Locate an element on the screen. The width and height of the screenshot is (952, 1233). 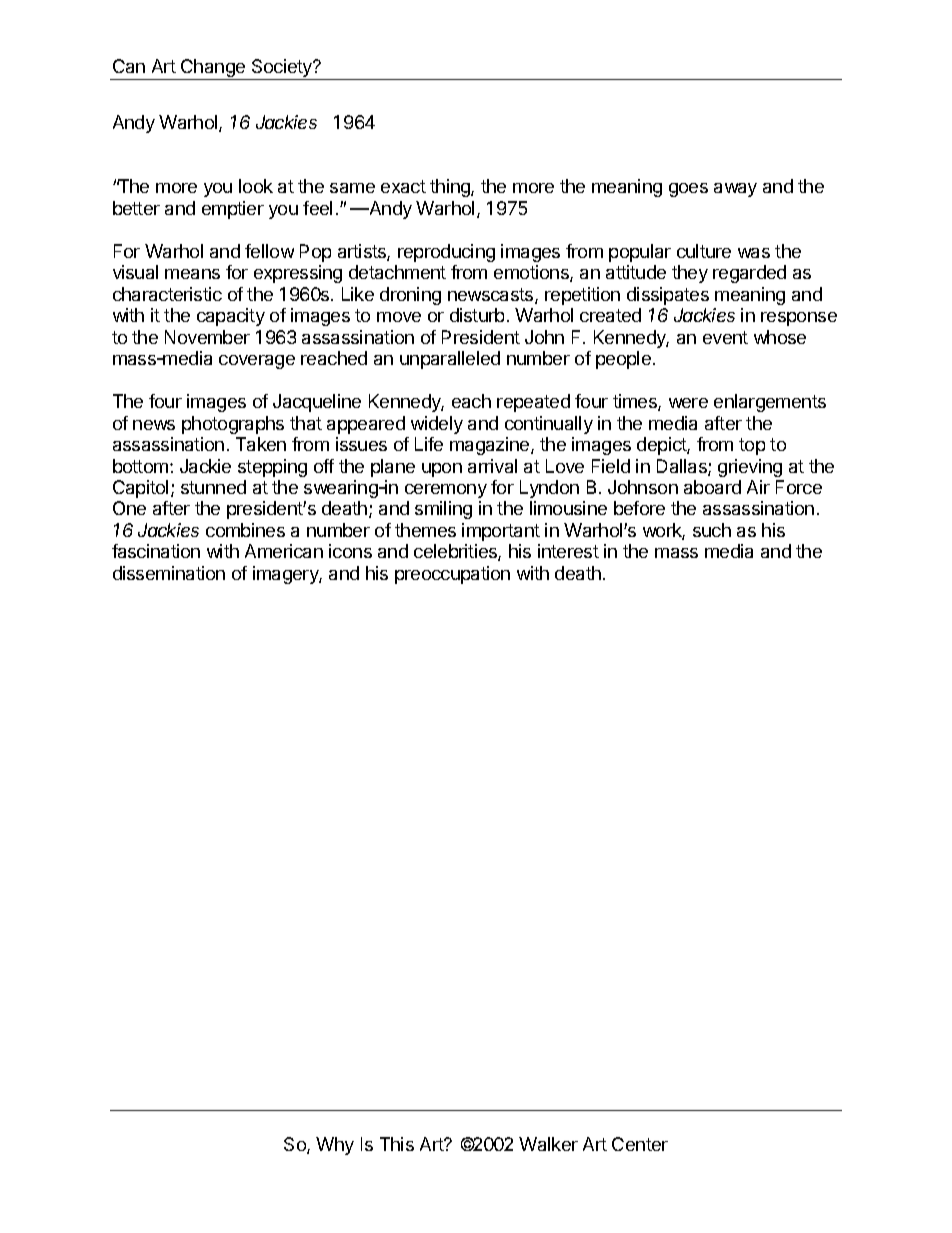
Why is located at coordinates (335, 1146).
